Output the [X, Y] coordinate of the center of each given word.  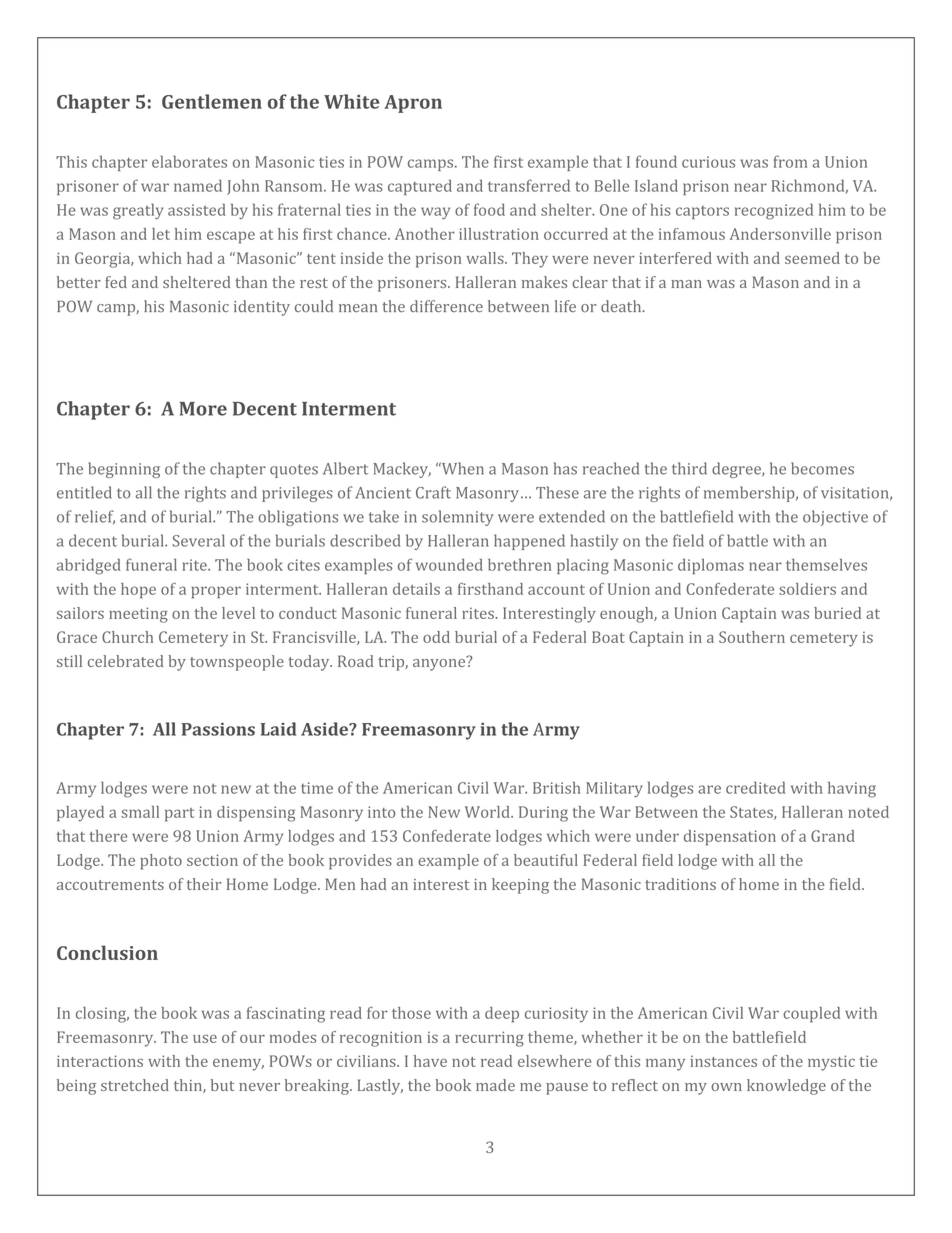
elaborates [189, 161]
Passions [218, 729]
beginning [124, 470]
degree [737, 470]
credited [755, 787]
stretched [135, 1085]
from [790, 161]
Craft [433, 492]
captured [420, 187]
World [488, 812]
